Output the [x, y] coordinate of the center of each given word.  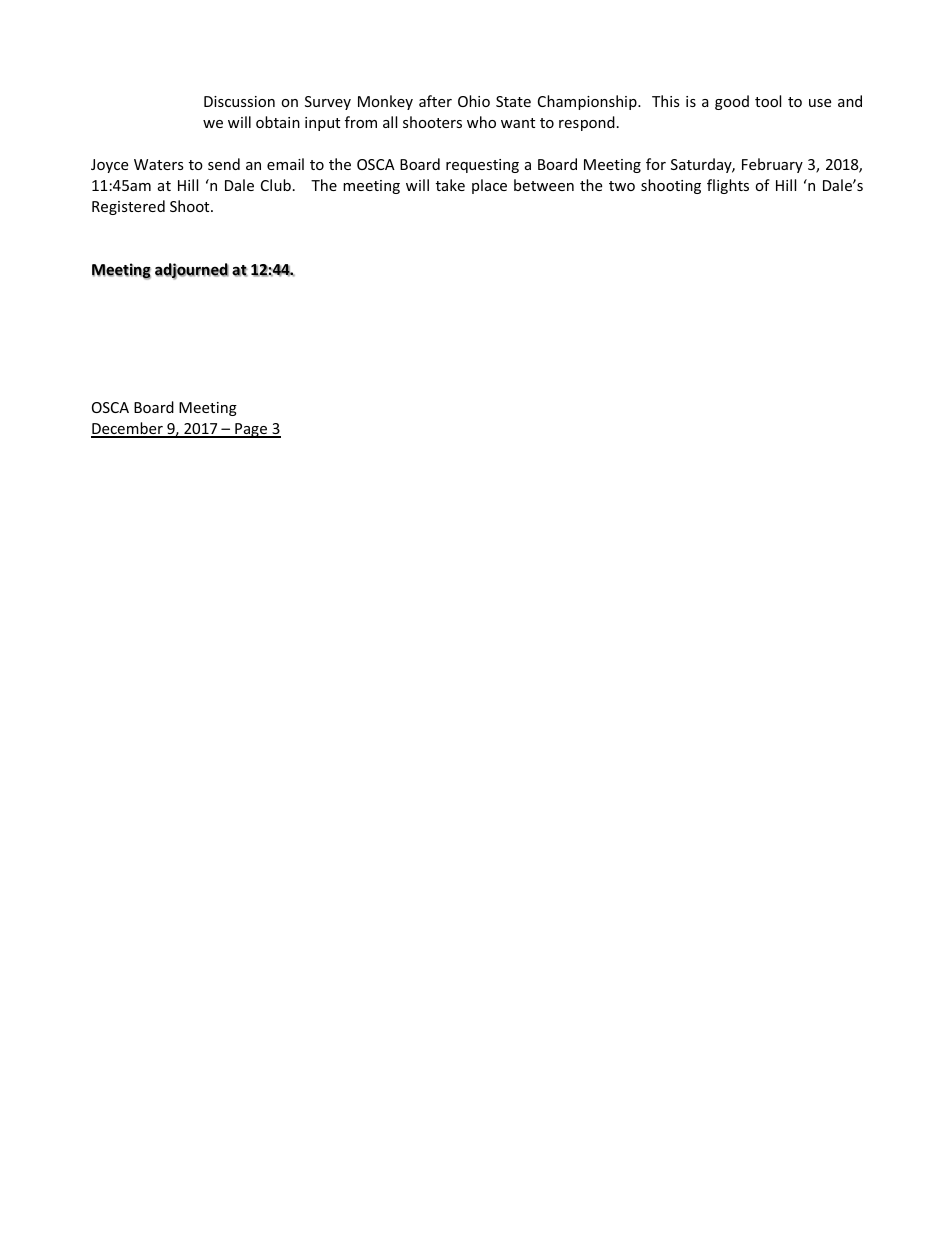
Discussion [239, 101]
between [544, 185]
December [128, 429]
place [489, 186]
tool [768, 101]
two [622, 186]
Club [276, 185]
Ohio [474, 101]
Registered [128, 207]
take [450, 185]
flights [728, 186]
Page [251, 430]
